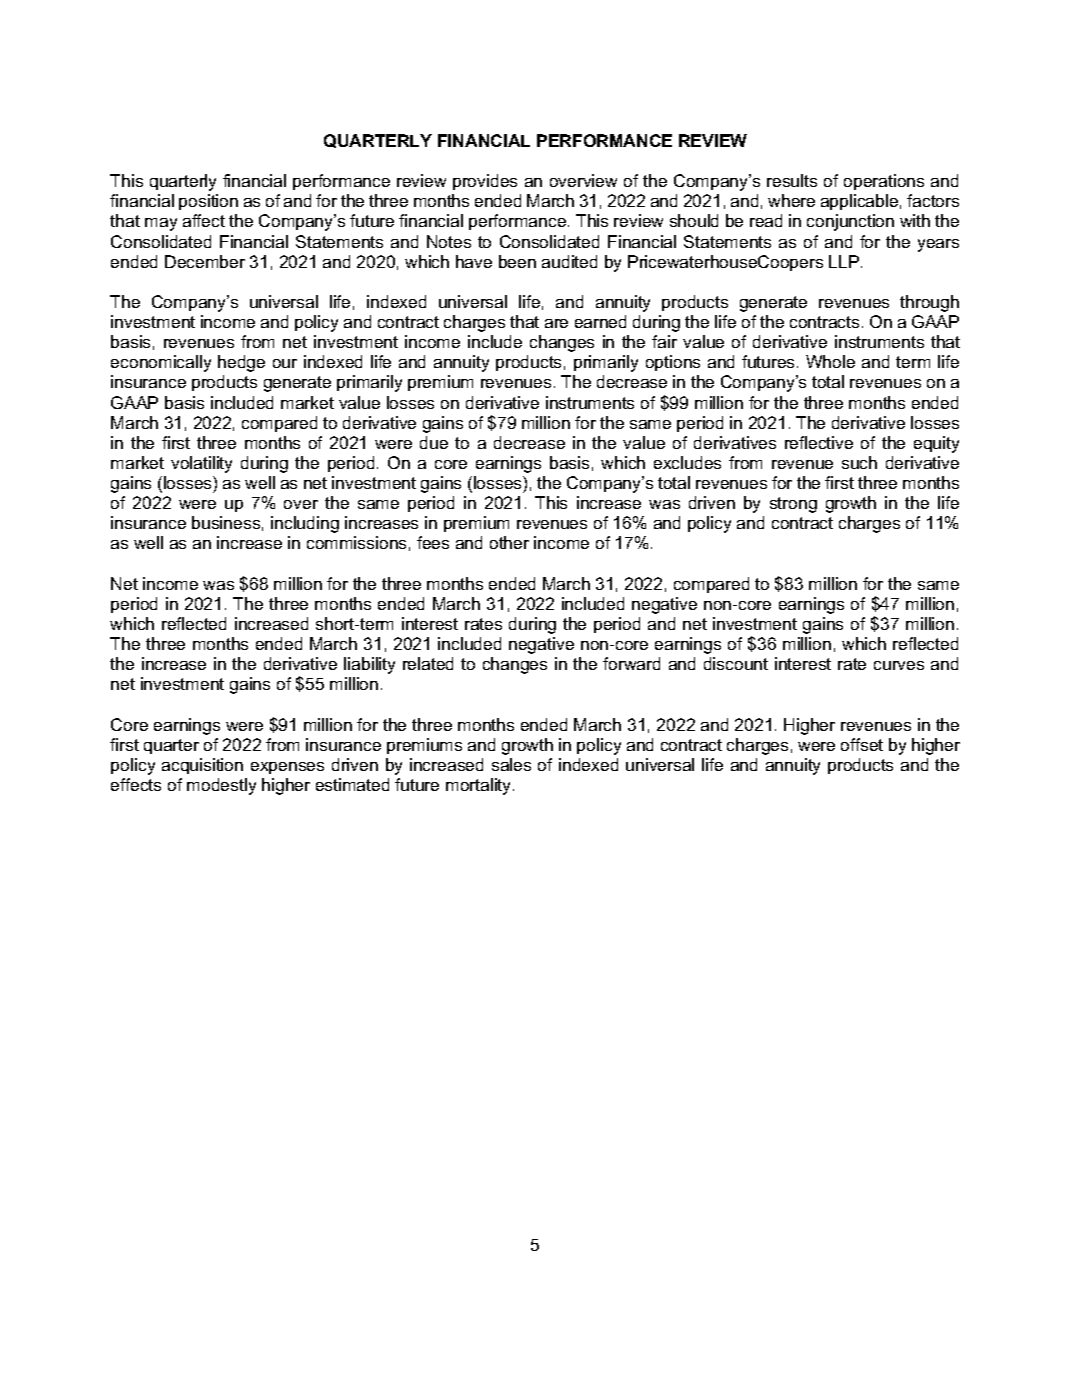 Image resolution: width=1071 pixels, height=1386 pixels. What do you see at coordinates (859, 462) in the screenshot?
I see `such` at bounding box center [859, 462].
